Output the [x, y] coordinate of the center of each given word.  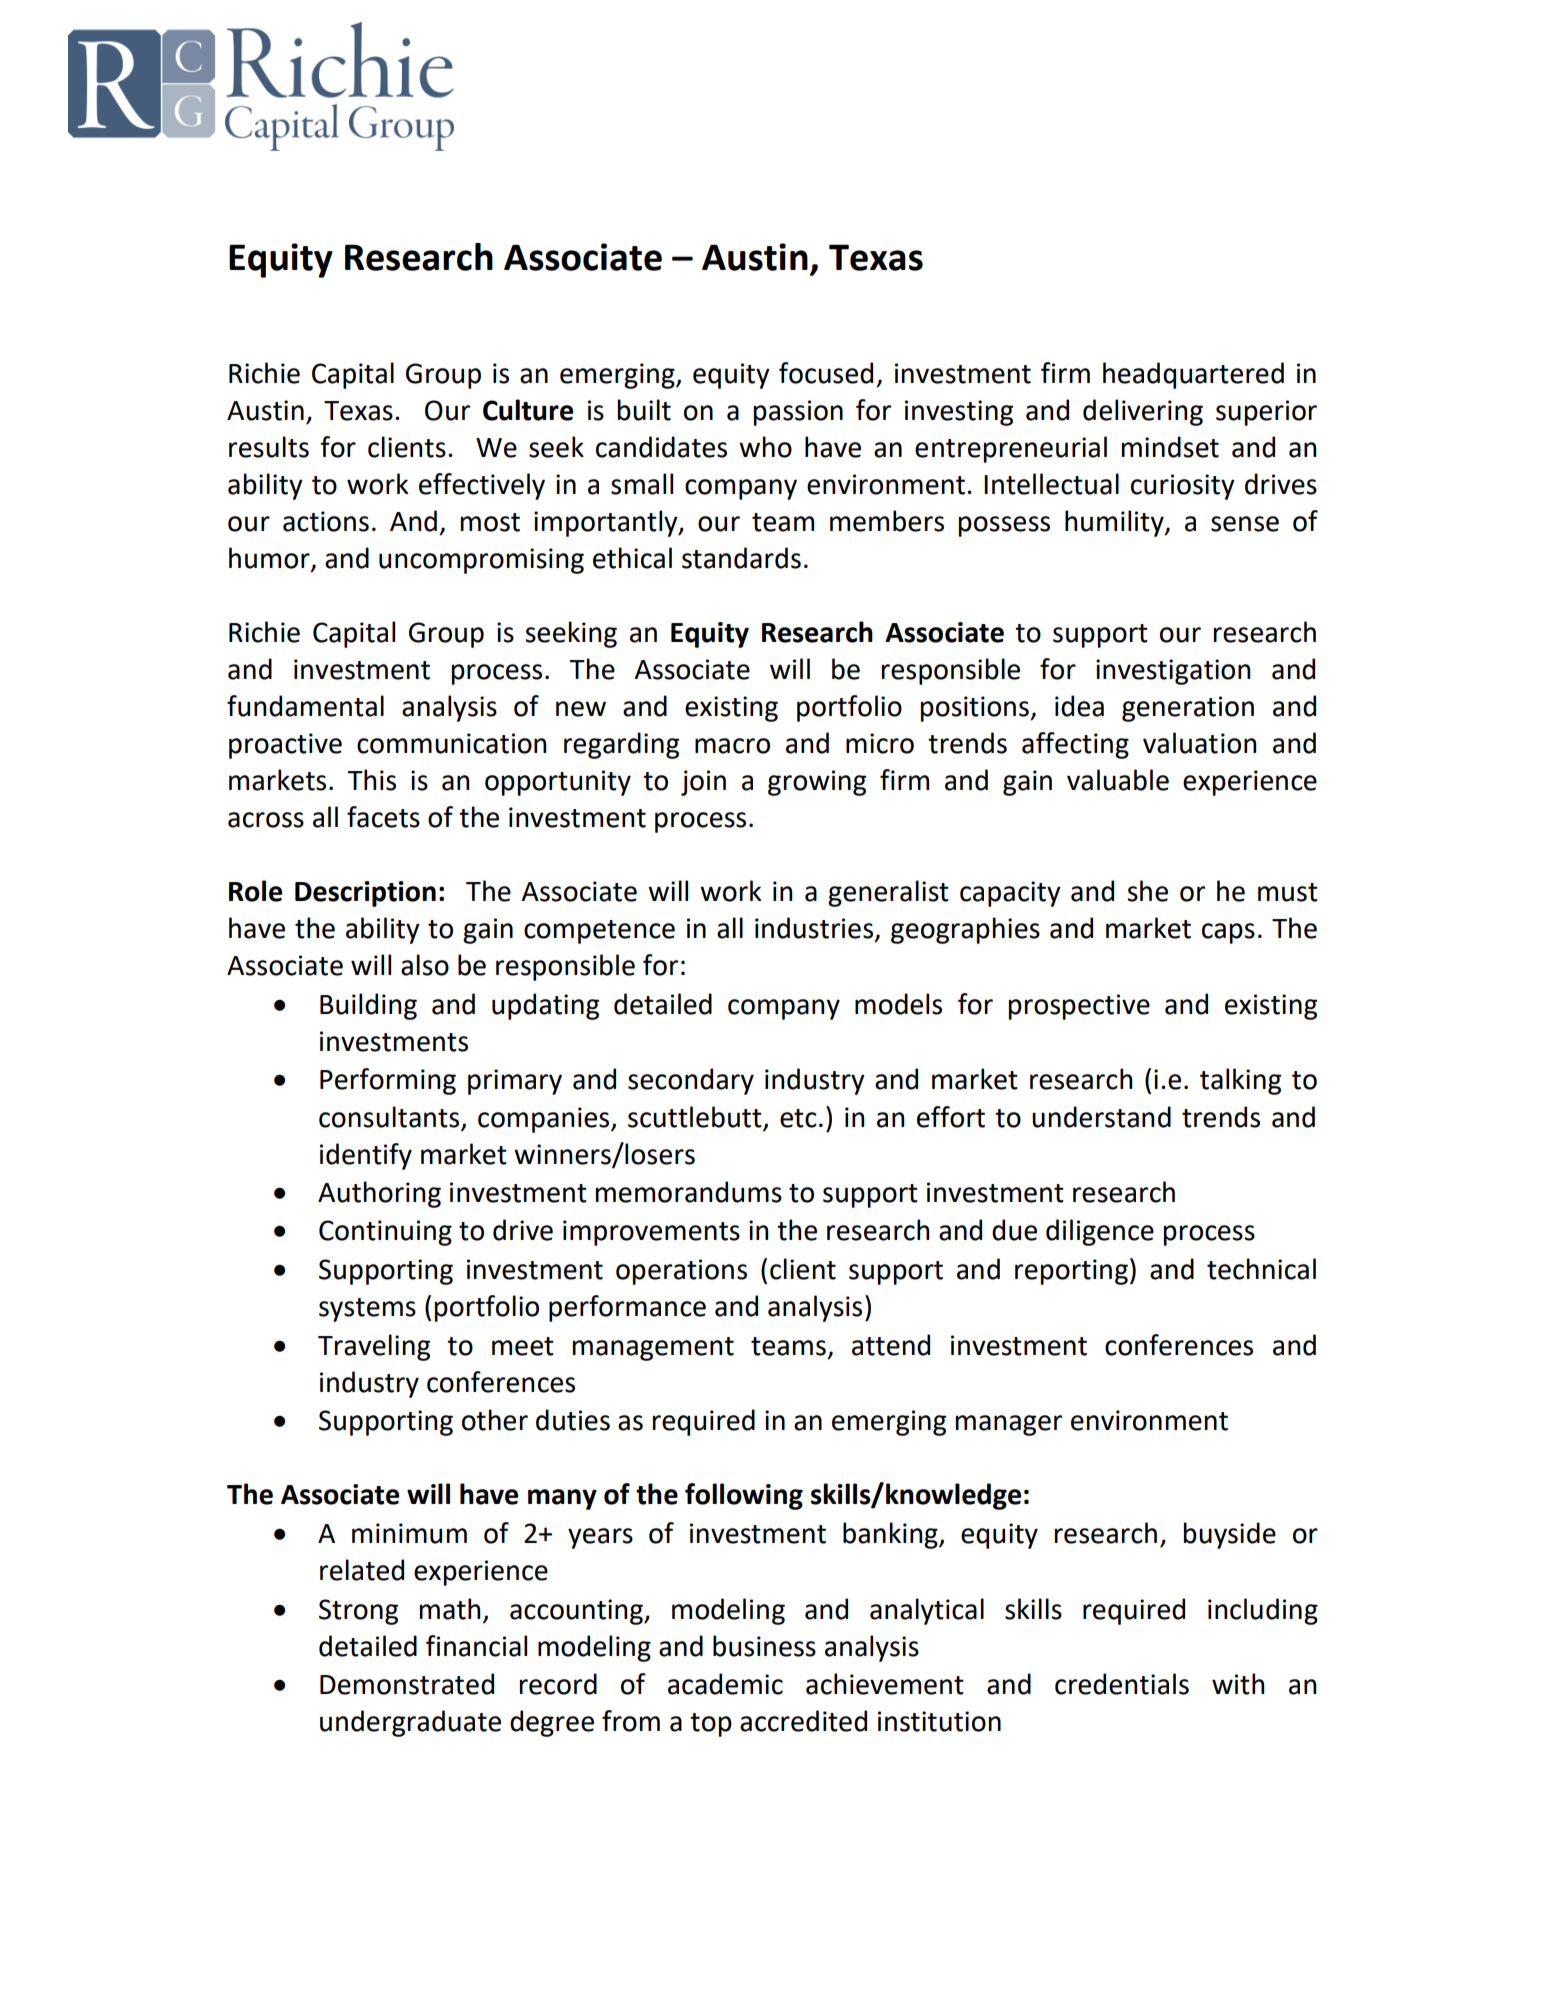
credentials [1122, 1684]
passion [798, 413]
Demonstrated [407, 1684]
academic [725, 1684]
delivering [1143, 412]
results [269, 447]
